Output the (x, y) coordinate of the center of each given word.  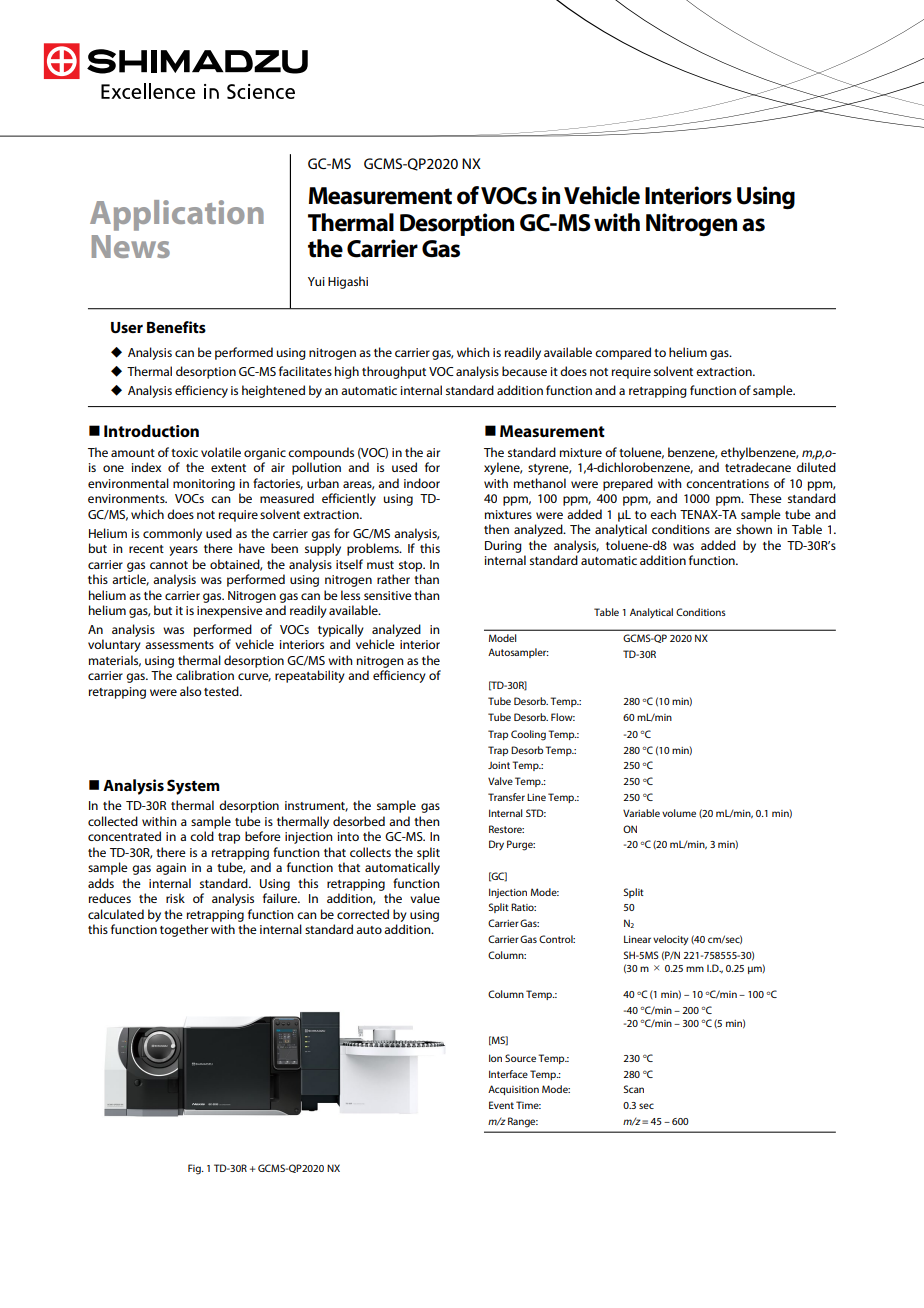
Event (501, 1105)
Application (177, 215)
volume (679, 813)
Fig (195, 1169)
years (183, 551)
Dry (496, 845)
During (503, 547)
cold (202, 836)
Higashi (348, 282)
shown (754, 529)
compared (623, 353)
